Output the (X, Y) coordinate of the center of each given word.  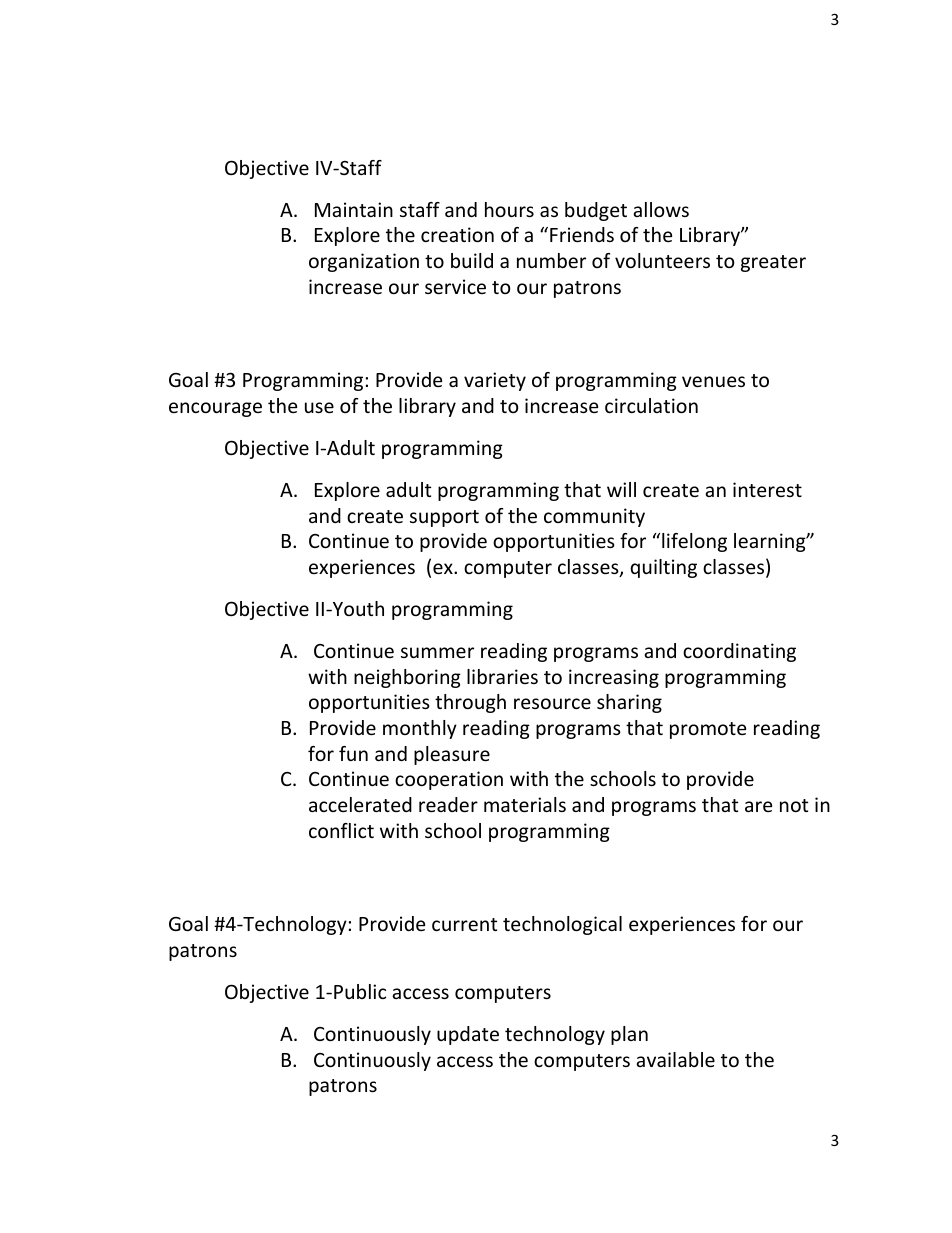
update (468, 1035)
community (594, 517)
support (444, 518)
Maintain (354, 209)
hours (509, 209)
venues (713, 381)
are (758, 806)
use (319, 407)
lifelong (694, 542)
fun (353, 753)
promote (708, 730)
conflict (341, 830)
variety (495, 381)
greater (773, 263)
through (470, 703)
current (464, 924)
